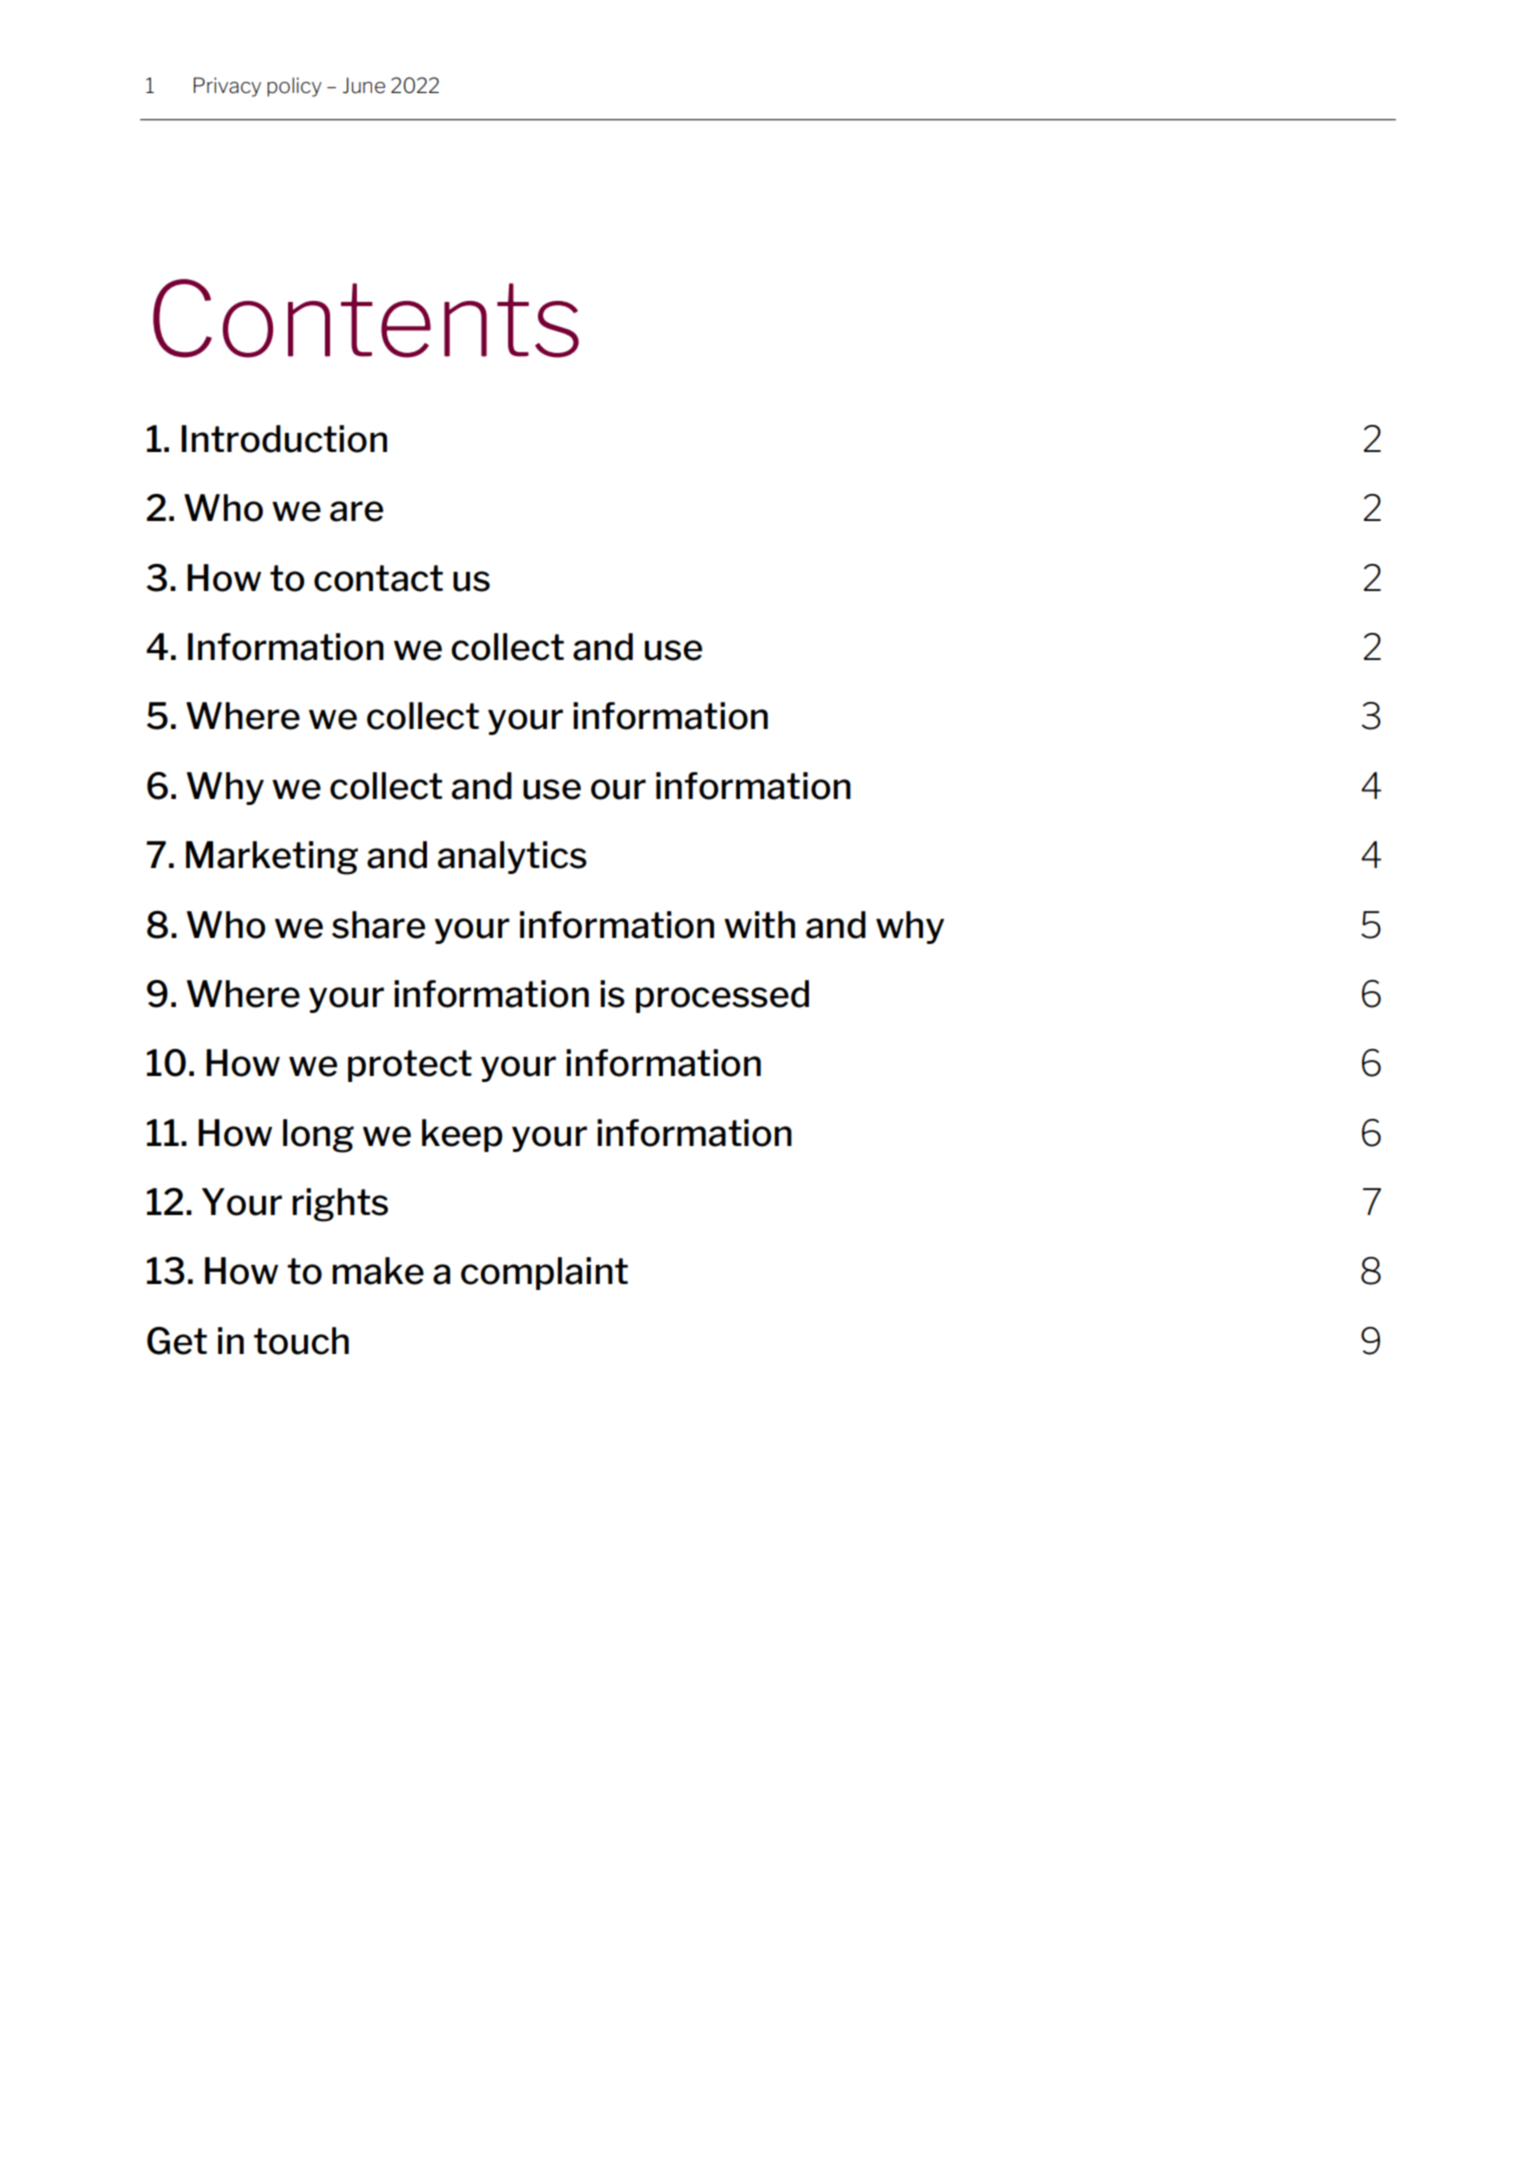  What do you see at coordinates (410, 1066) in the screenshot?
I see `protect` at bounding box center [410, 1066].
